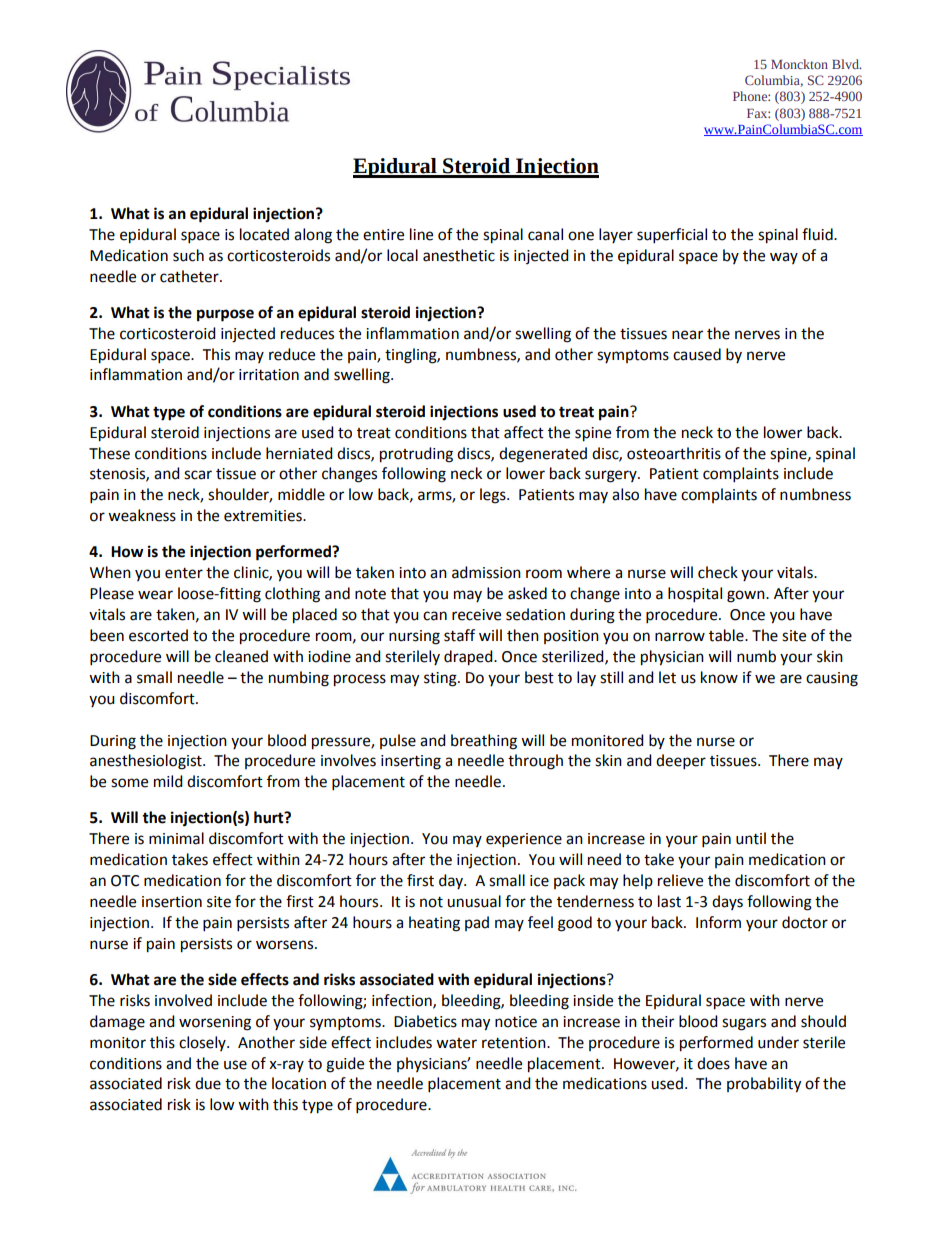 The height and width of the screenshot is (1233, 952). Describe the element at coordinates (421, 234) in the screenshot. I see `line` at that location.
